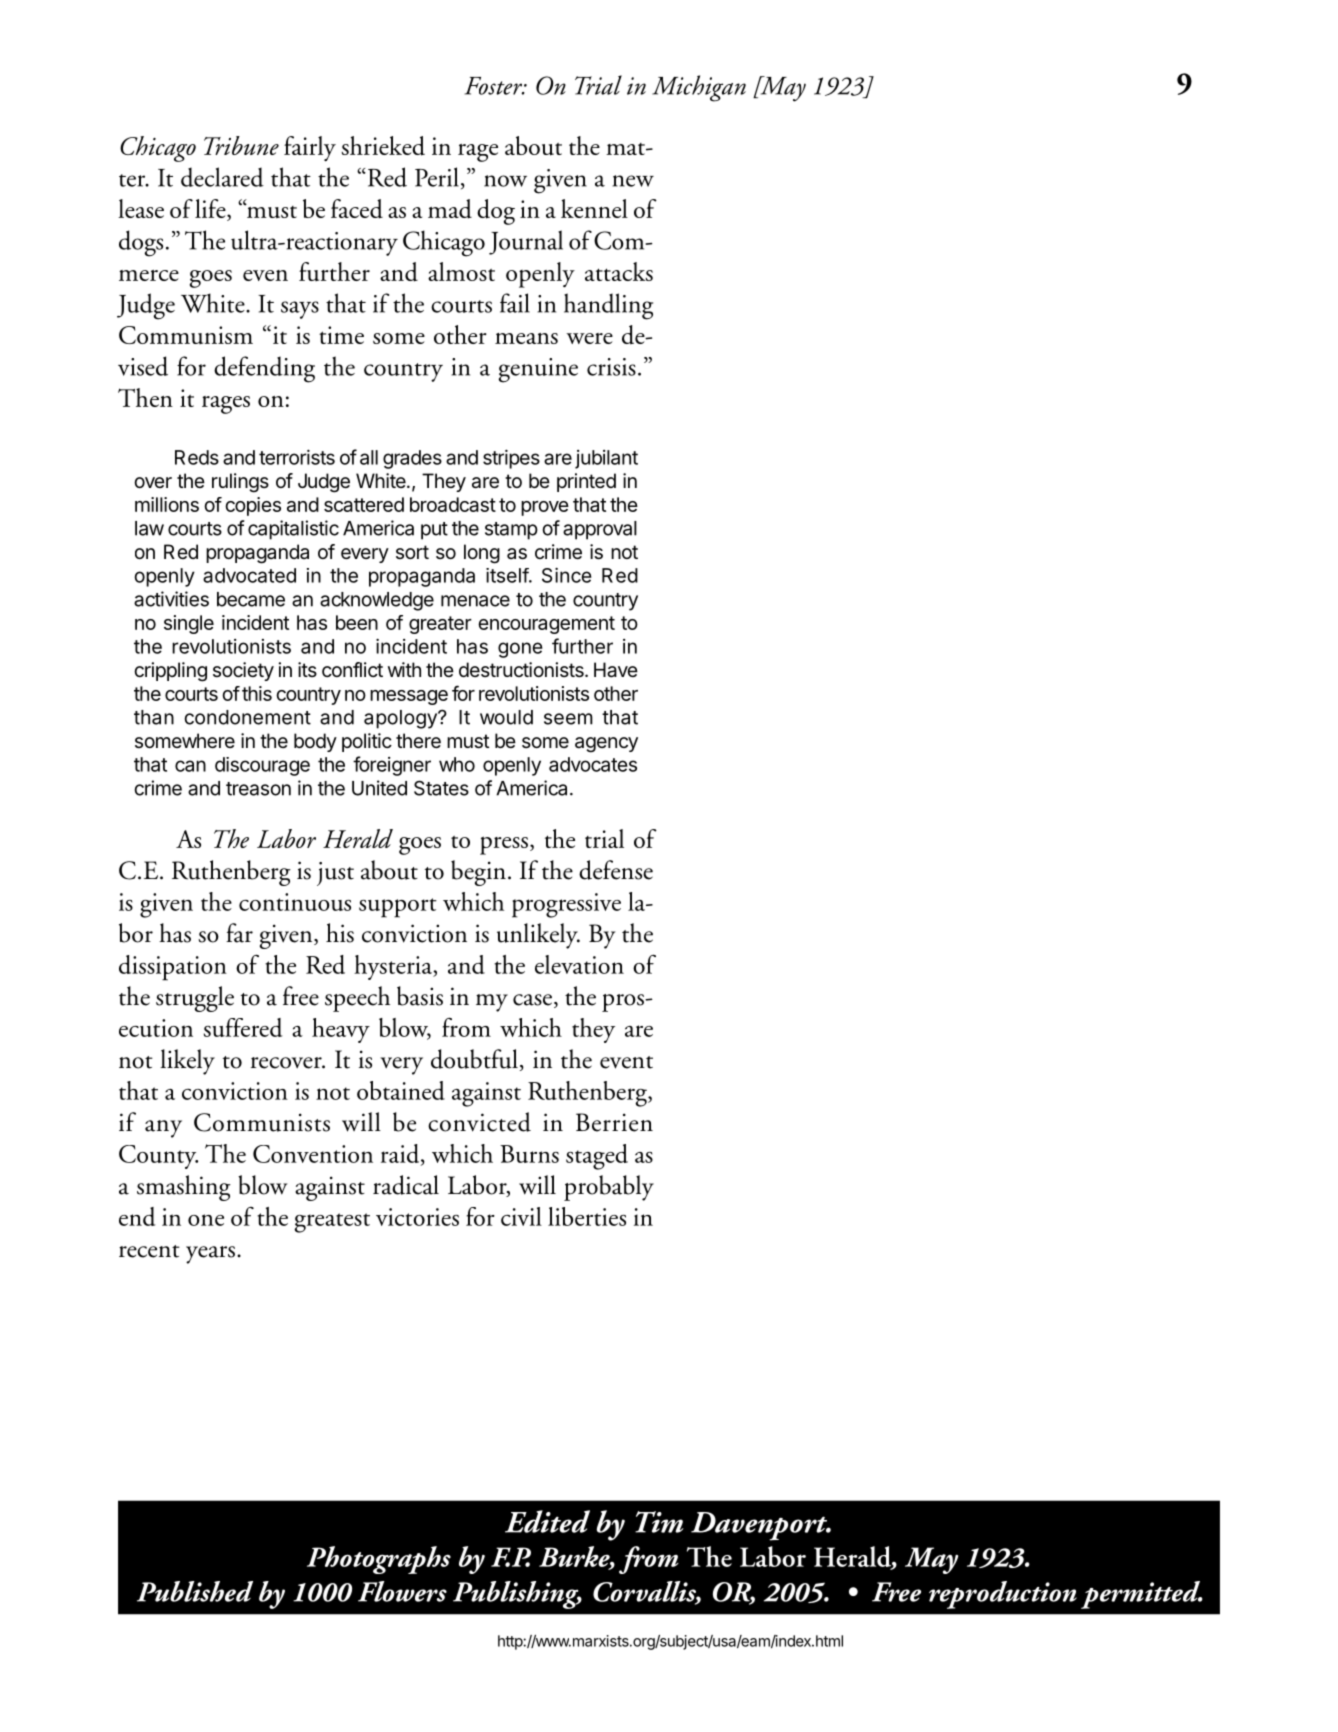 This screenshot has height=1732, width=1338. Describe the element at coordinates (633, 181) in the screenshot. I see `new` at that location.
